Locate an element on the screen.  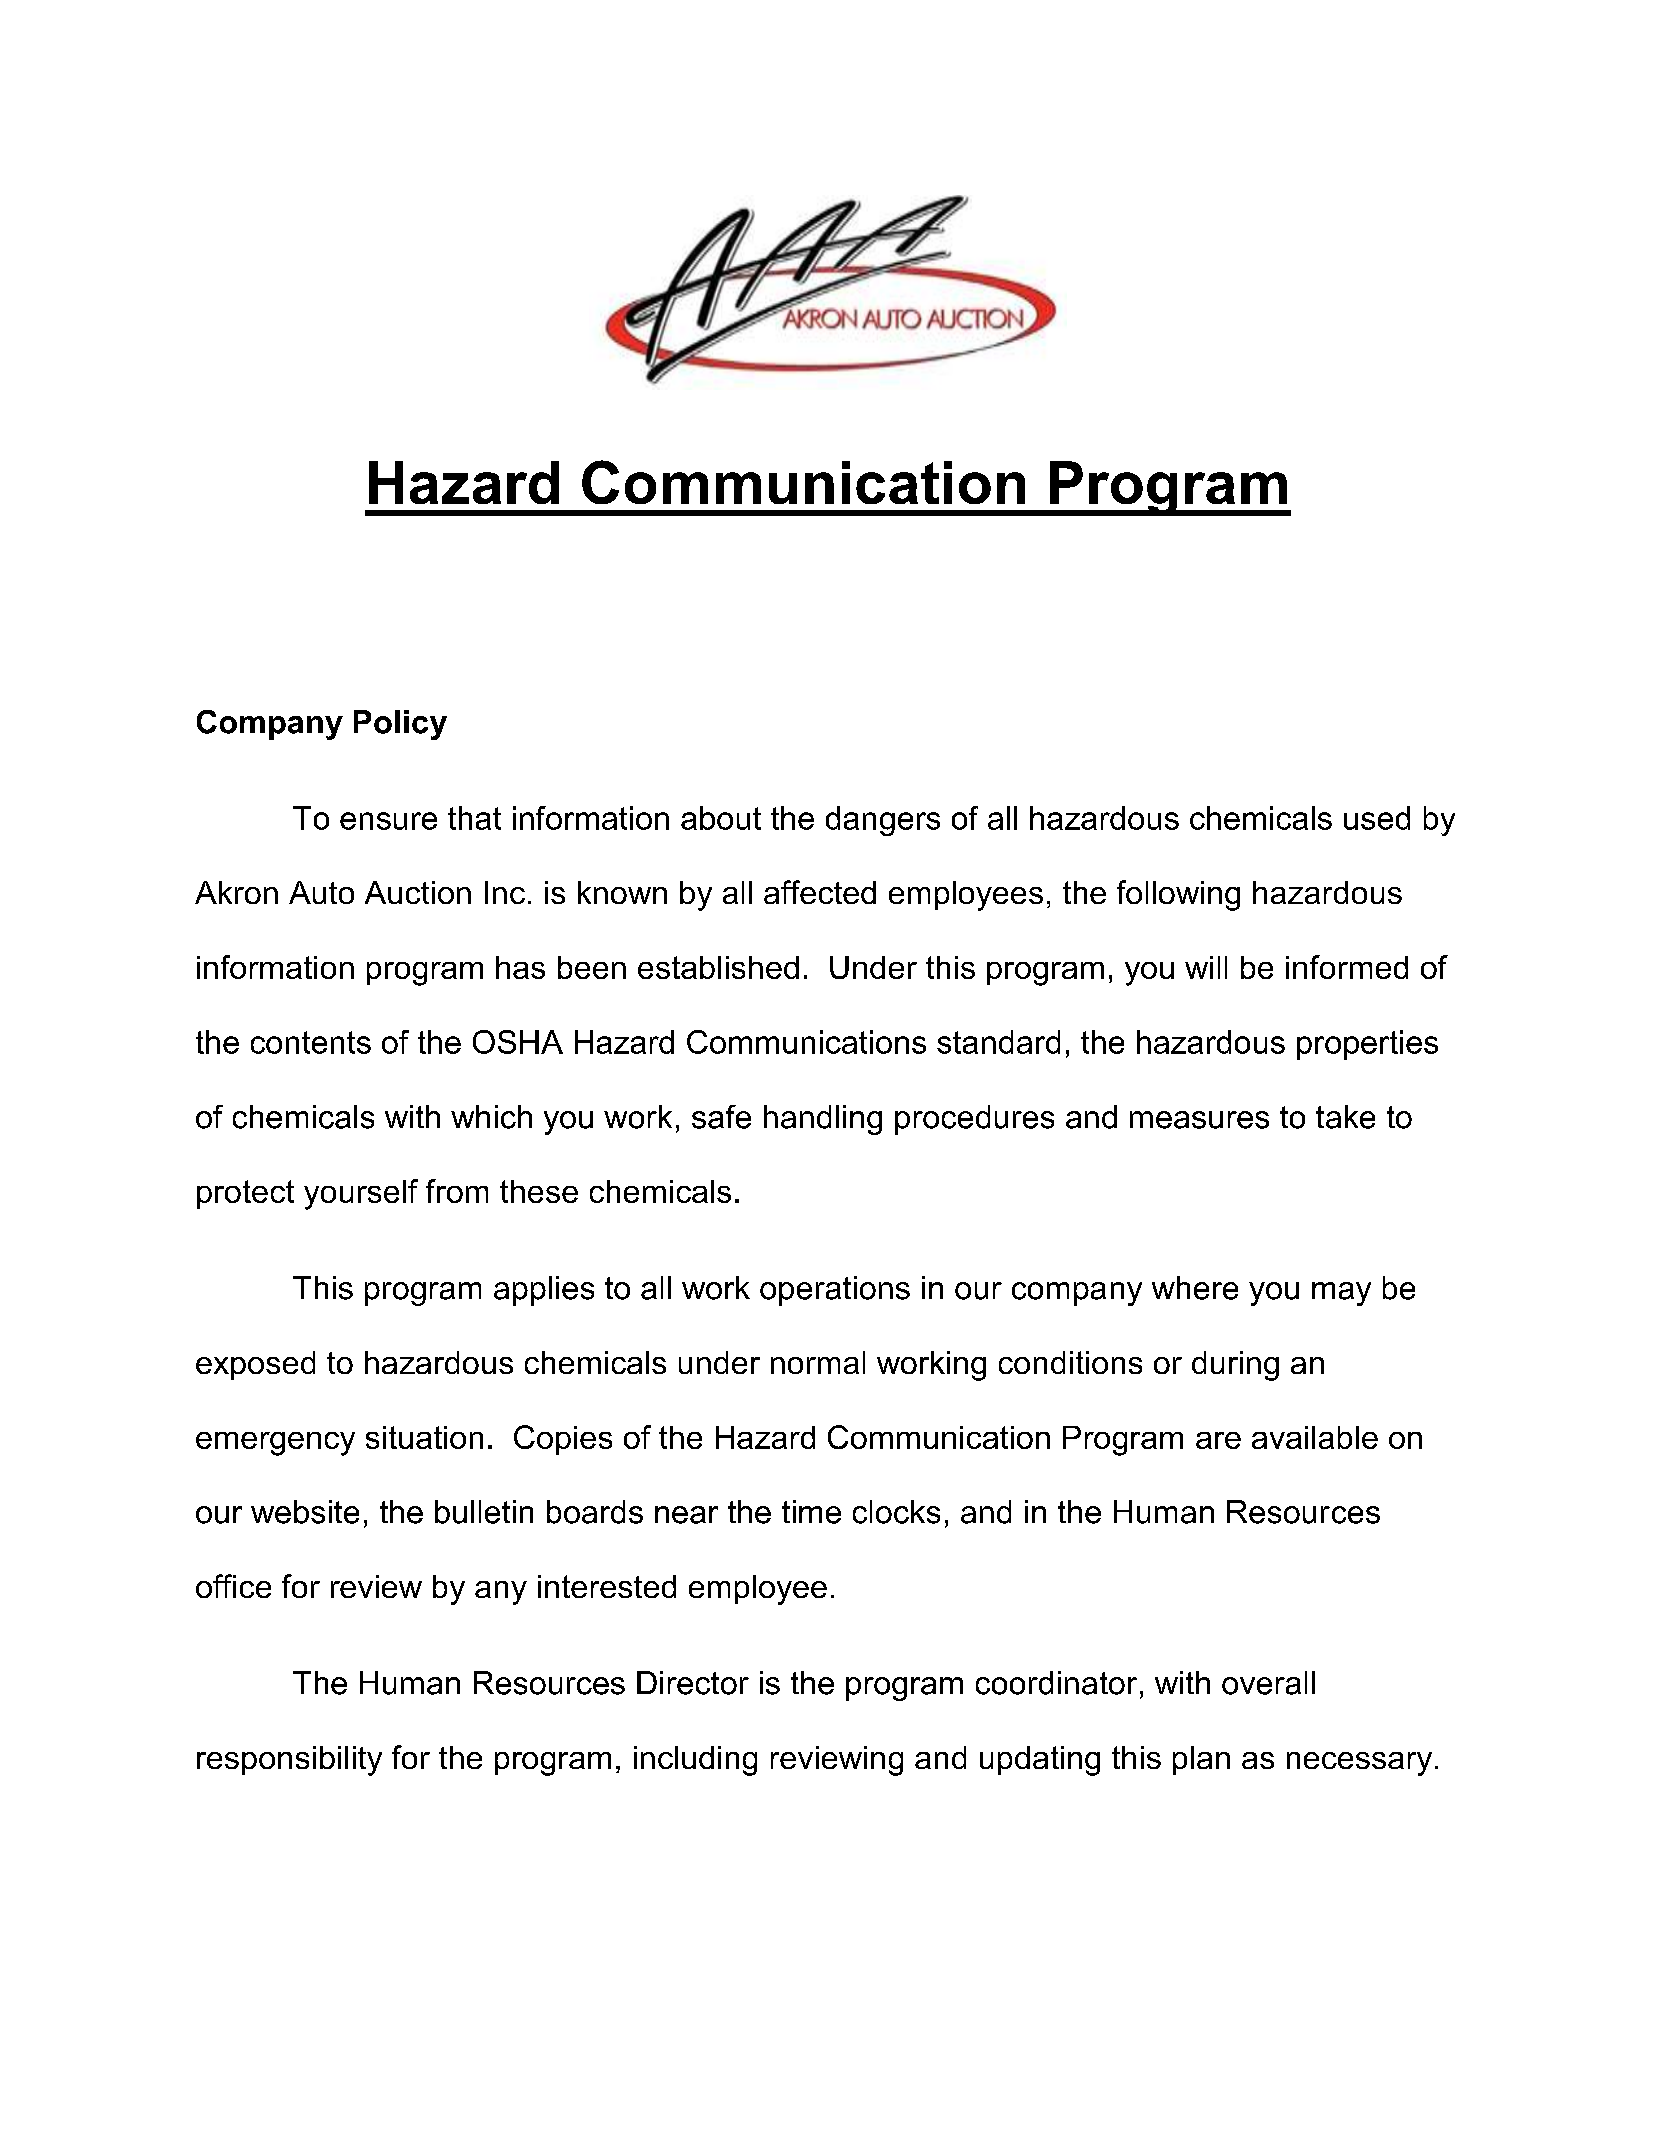
Policy is located at coordinates (400, 725).
